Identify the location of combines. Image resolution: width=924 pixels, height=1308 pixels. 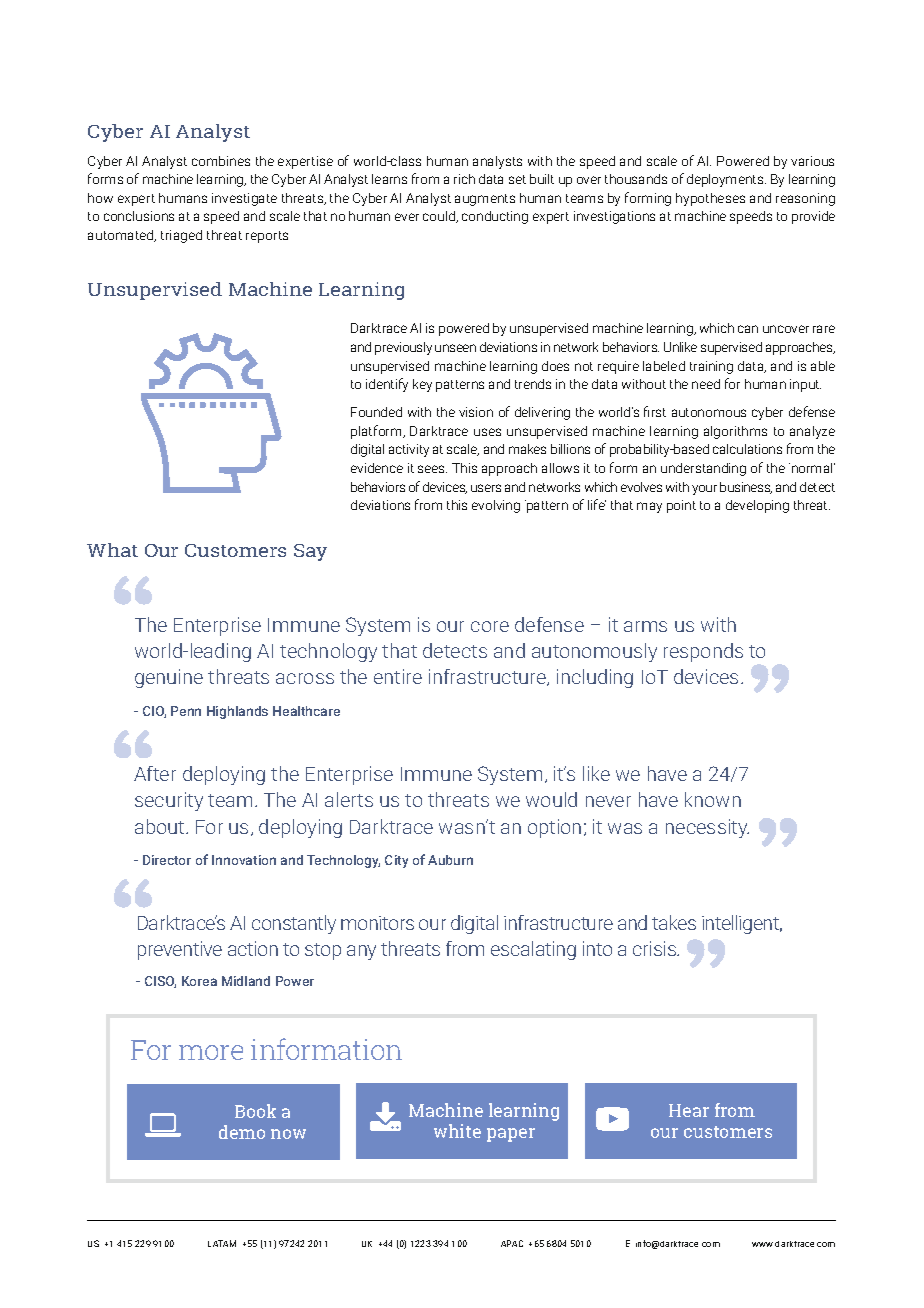
(221, 161).
